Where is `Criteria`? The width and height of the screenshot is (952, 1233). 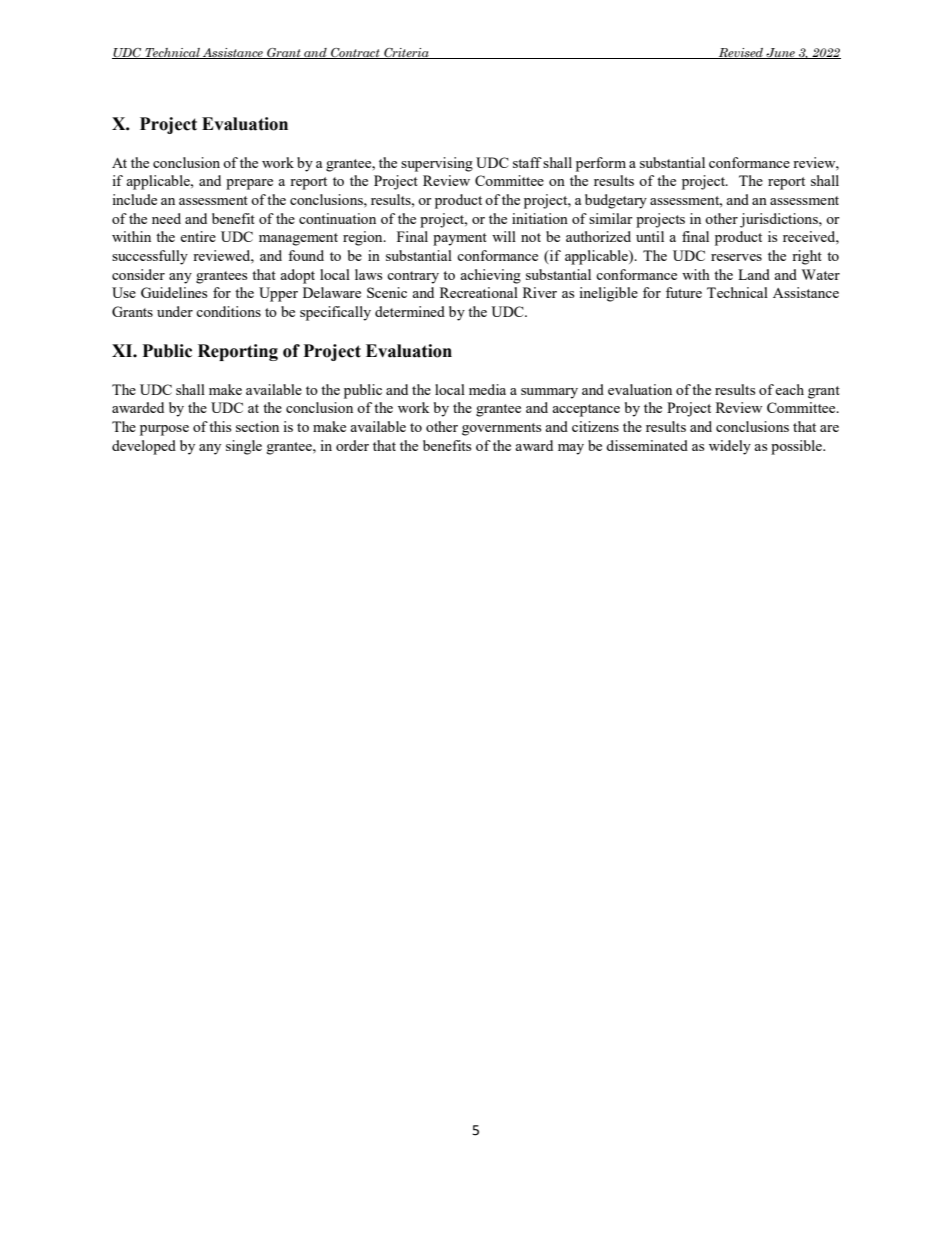
Criteria is located at coordinates (406, 53).
